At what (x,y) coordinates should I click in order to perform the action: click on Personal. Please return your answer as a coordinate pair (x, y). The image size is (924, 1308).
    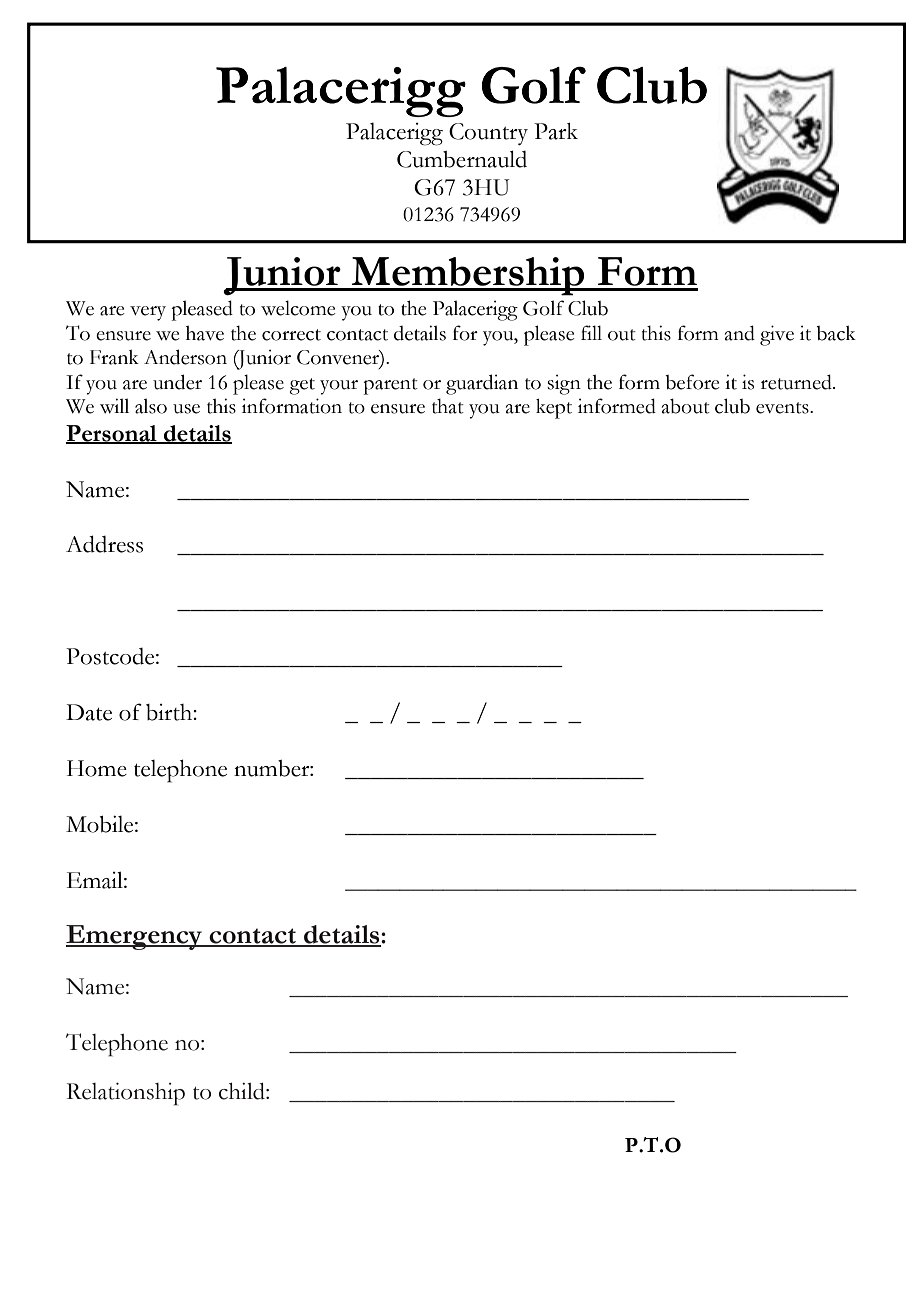
    Looking at the image, I should click on (112, 434).
